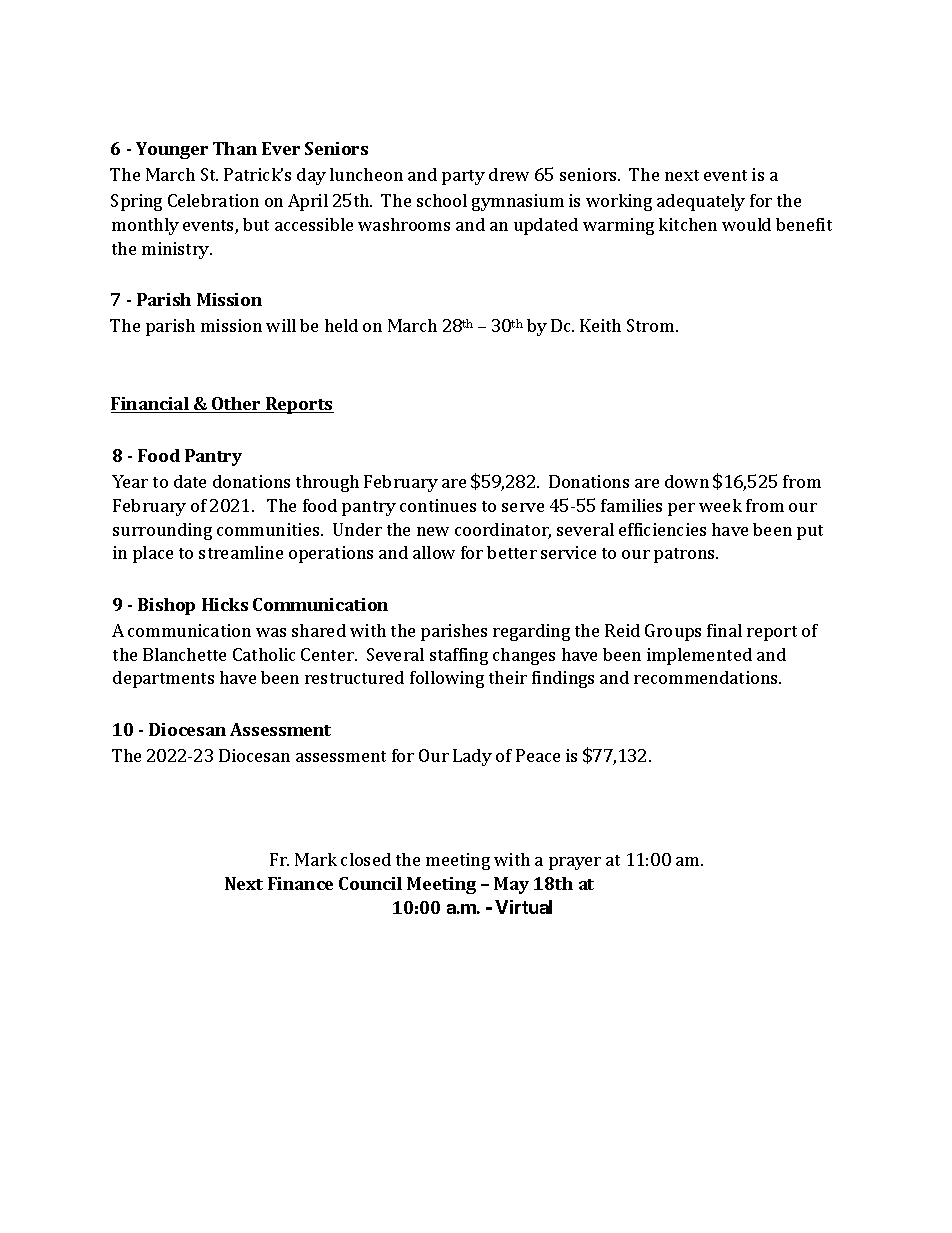 The width and height of the screenshot is (952, 1233). Describe the element at coordinates (463, 177) in the screenshot. I see `party` at that location.
